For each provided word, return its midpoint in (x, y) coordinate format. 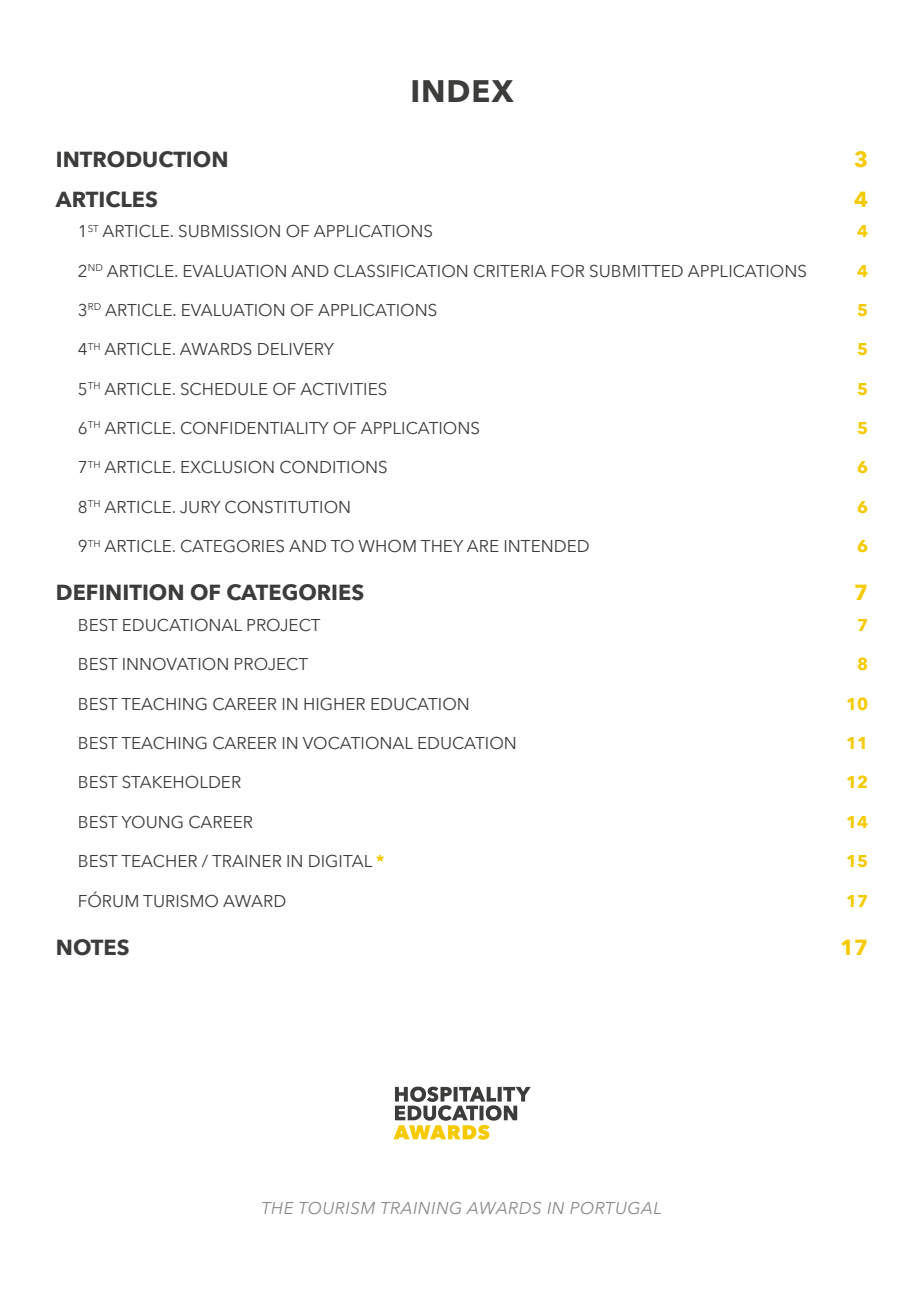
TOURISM (337, 1208)
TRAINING (421, 1208)
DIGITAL (340, 861)
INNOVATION (175, 664)
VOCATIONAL (358, 743)
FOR (568, 271)
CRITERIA (510, 271)
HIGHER (334, 704)
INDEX (463, 91)
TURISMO (180, 901)
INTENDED (547, 546)
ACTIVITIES (343, 389)
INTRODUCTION (142, 159)
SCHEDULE (224, 389)
